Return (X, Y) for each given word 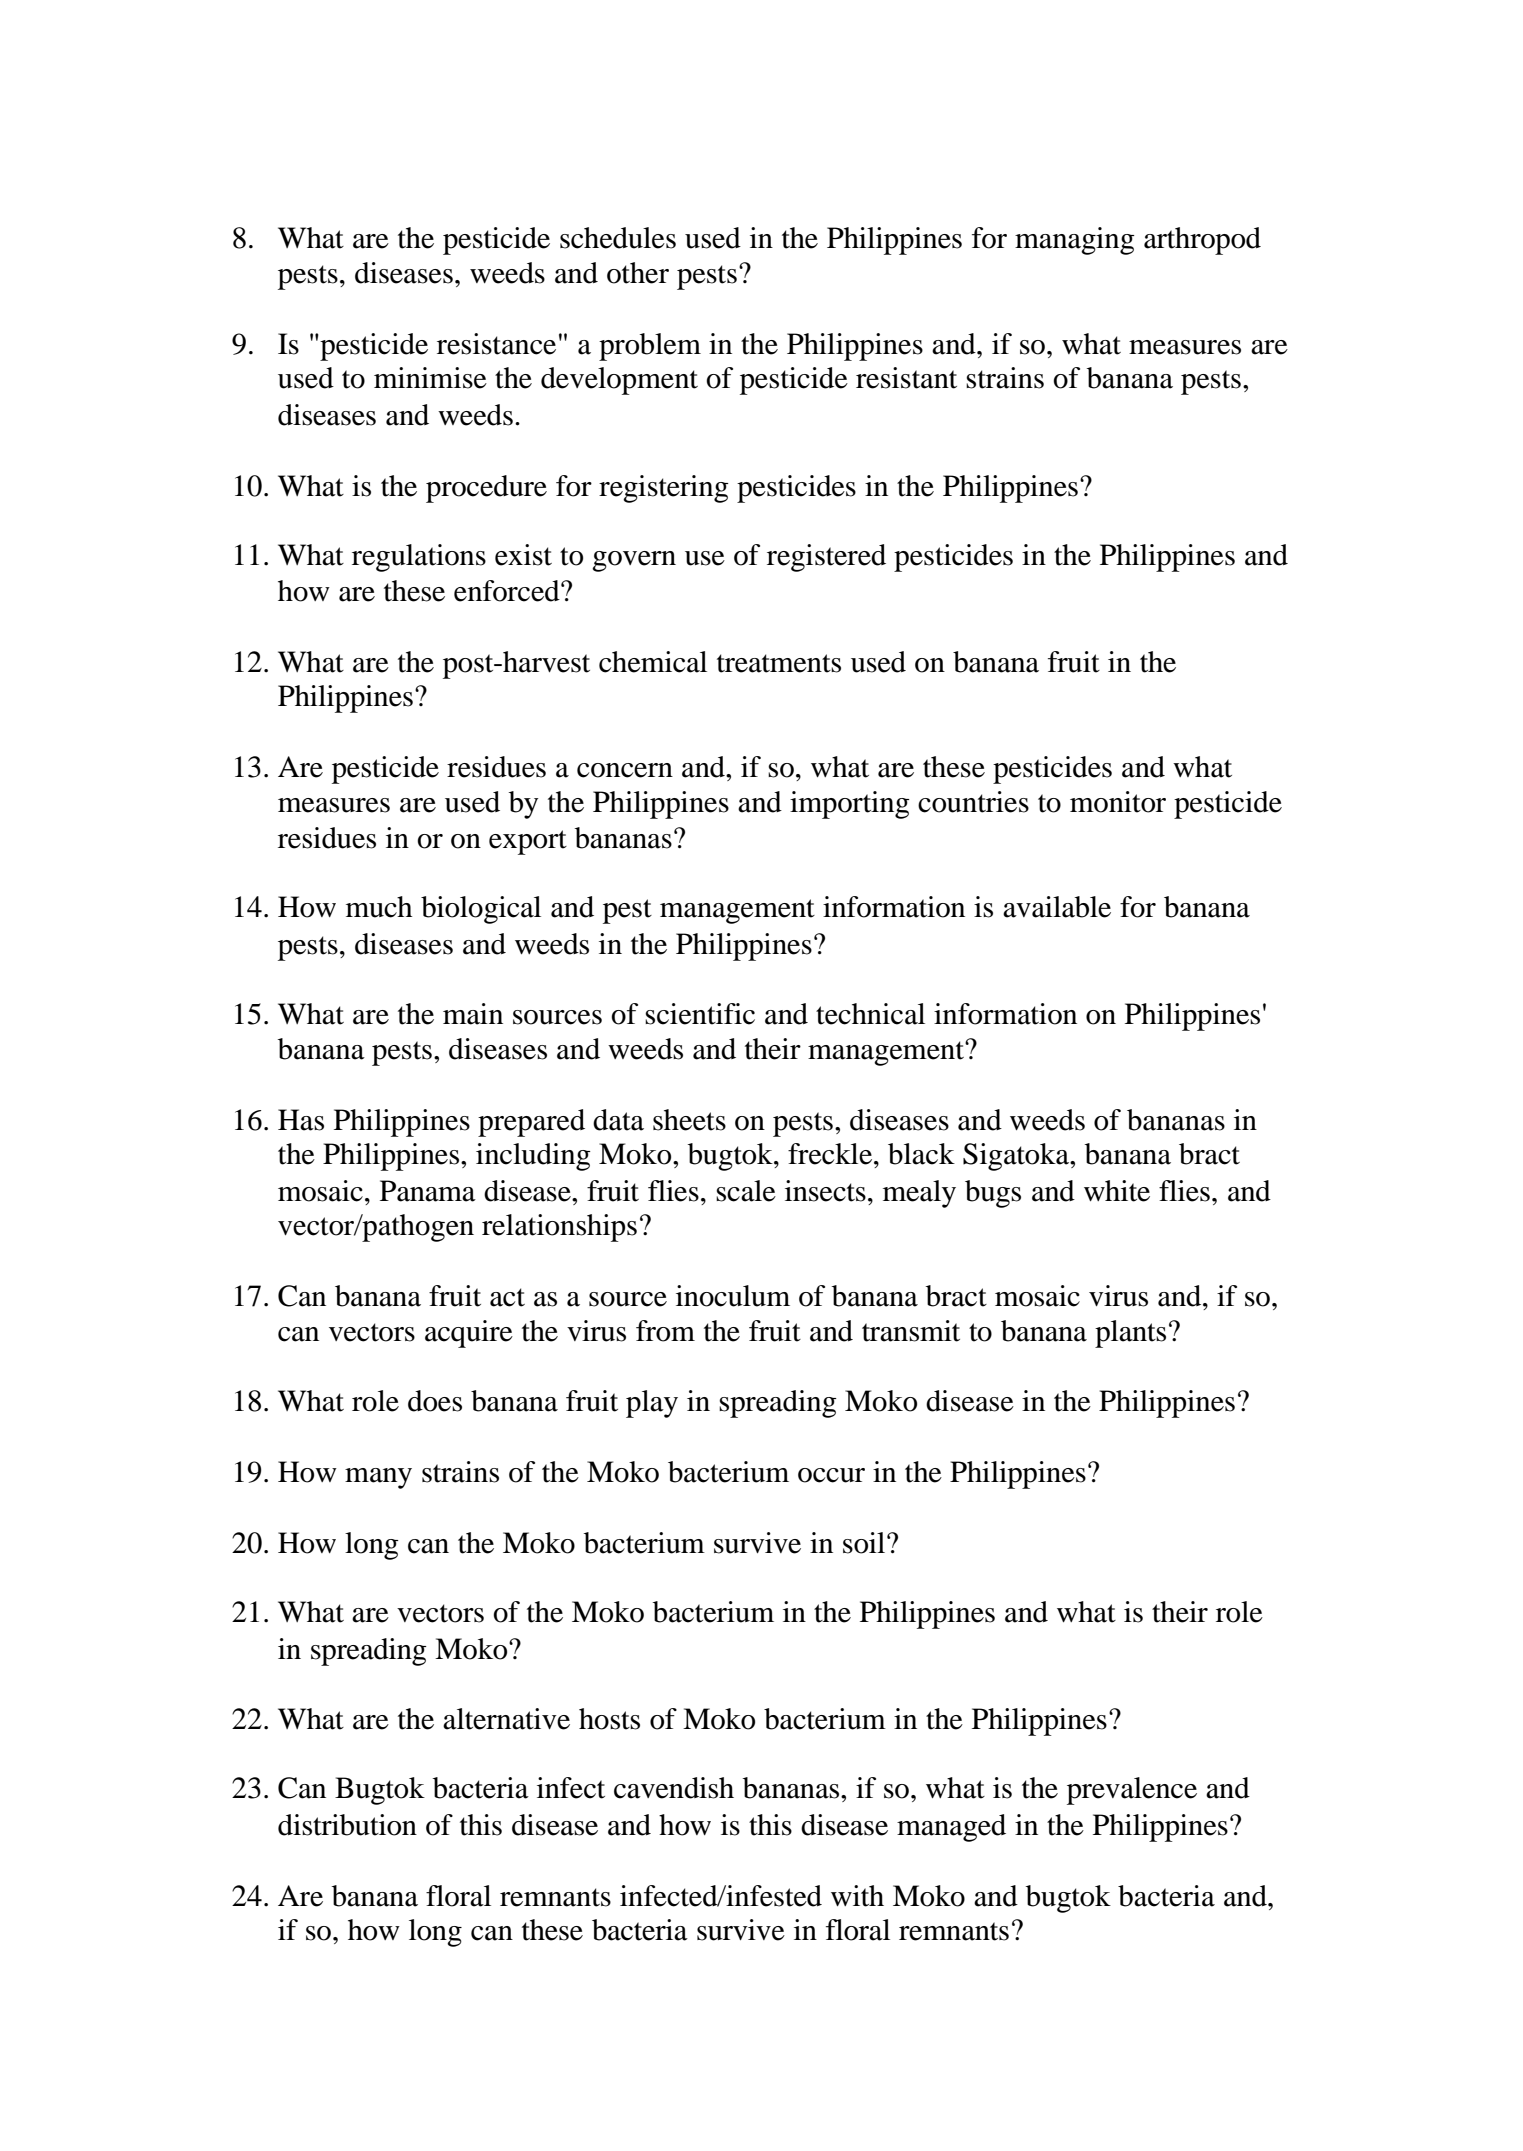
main (473, 1014)
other (638, 273)
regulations (419, 558)
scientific (700, 1014)
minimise (430, 378)
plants (1130, 1334)
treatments (779, 663)
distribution (347, 1825)
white (1117, 1191)
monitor (1118, 802)
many (378, 1478)
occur (831, 1475)
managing (1075, 241)
